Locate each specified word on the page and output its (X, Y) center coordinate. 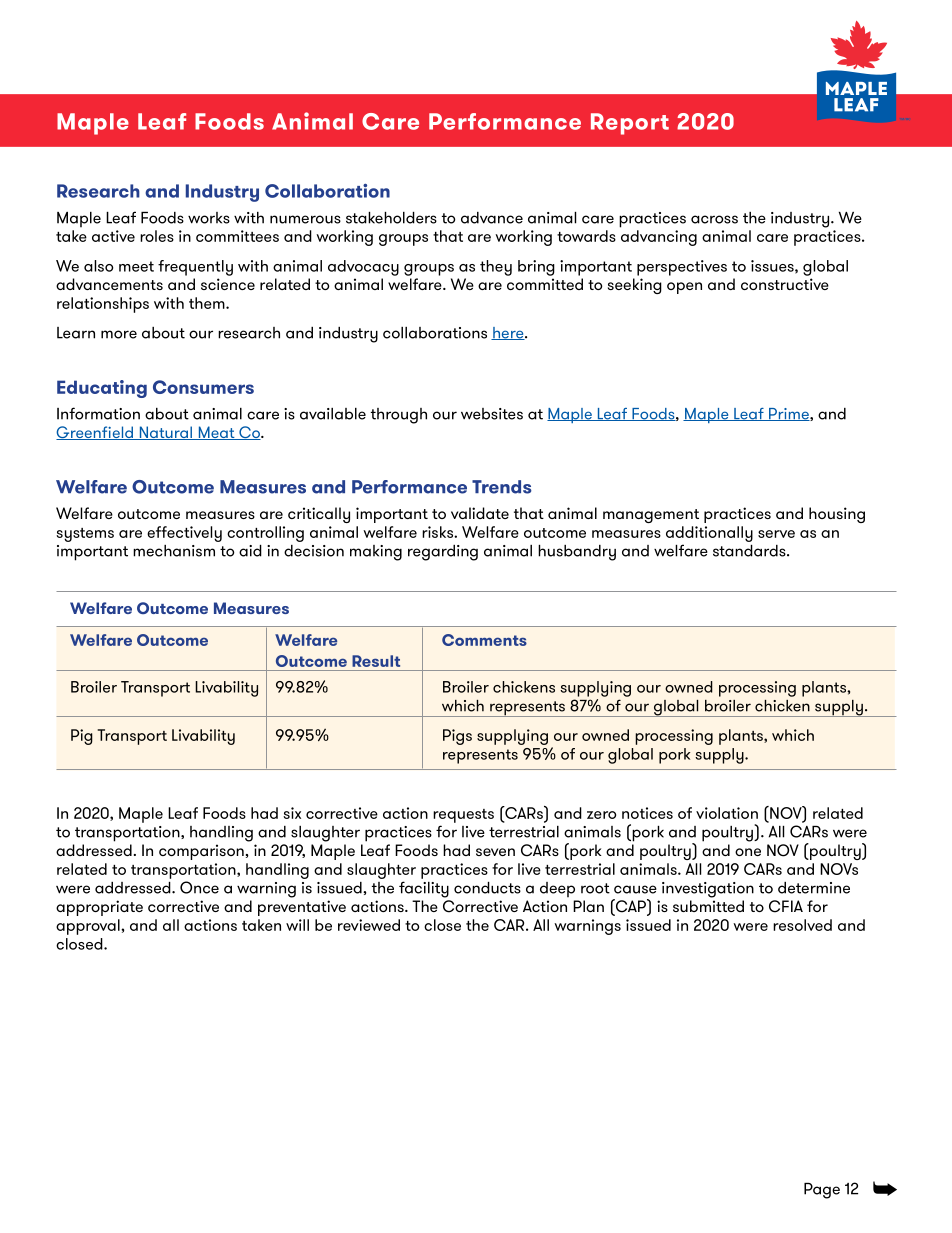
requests (463, 816)
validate (480, 513)
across (714, 219)
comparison (201, 852)
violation (727, 813)
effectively (184, 534)
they (496, 268)
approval (89, 927)
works (209, 218)
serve (776, 534)
